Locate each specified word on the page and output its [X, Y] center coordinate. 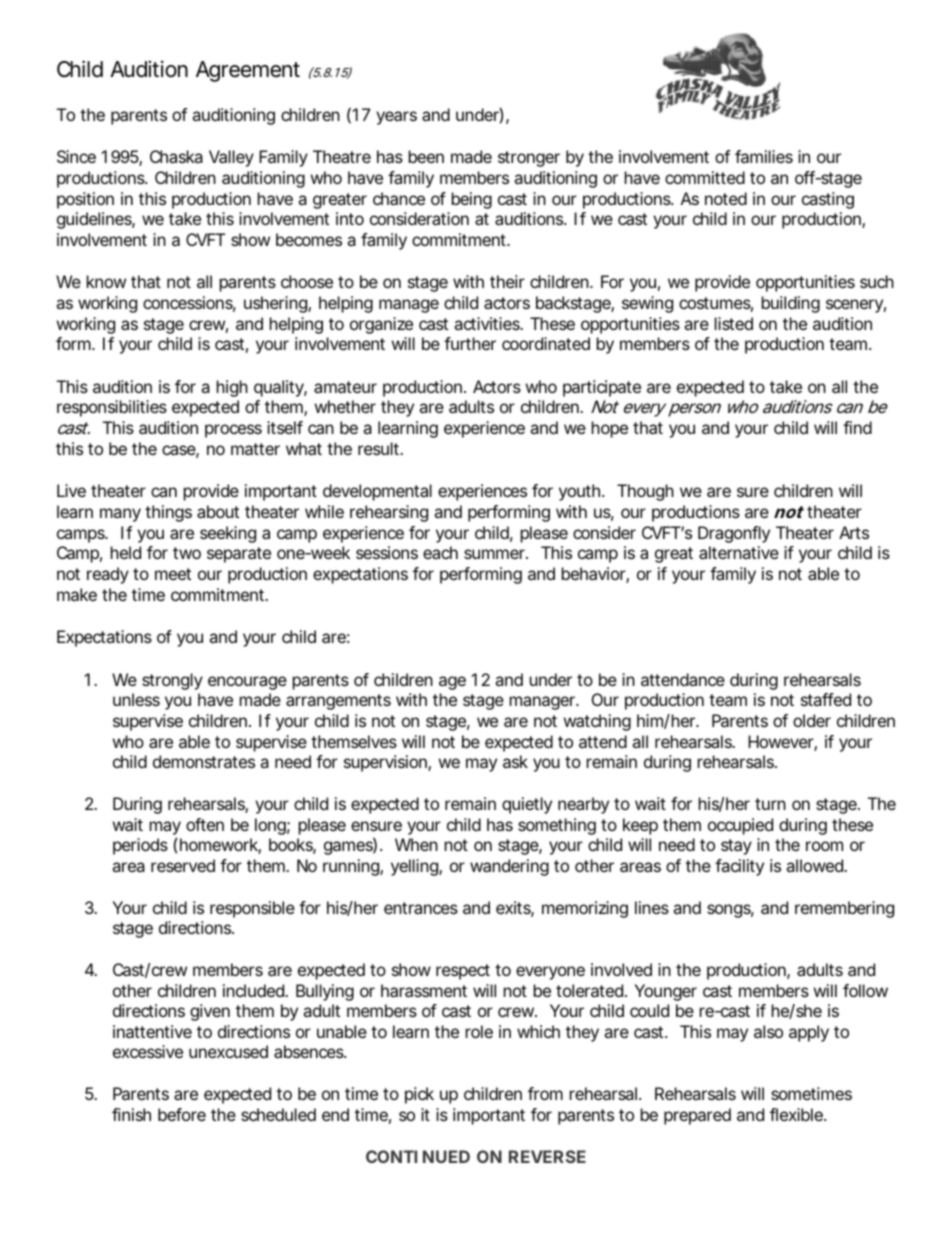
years [396, 118]
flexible [798, 1114]
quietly [527, 805]
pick [419, 1095]
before [182, 1114]
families [764, 156]
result [380, 448]
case [180, 451]
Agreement [248, 71]
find [857, 427]
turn [770, 804]
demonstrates [204, 761]
